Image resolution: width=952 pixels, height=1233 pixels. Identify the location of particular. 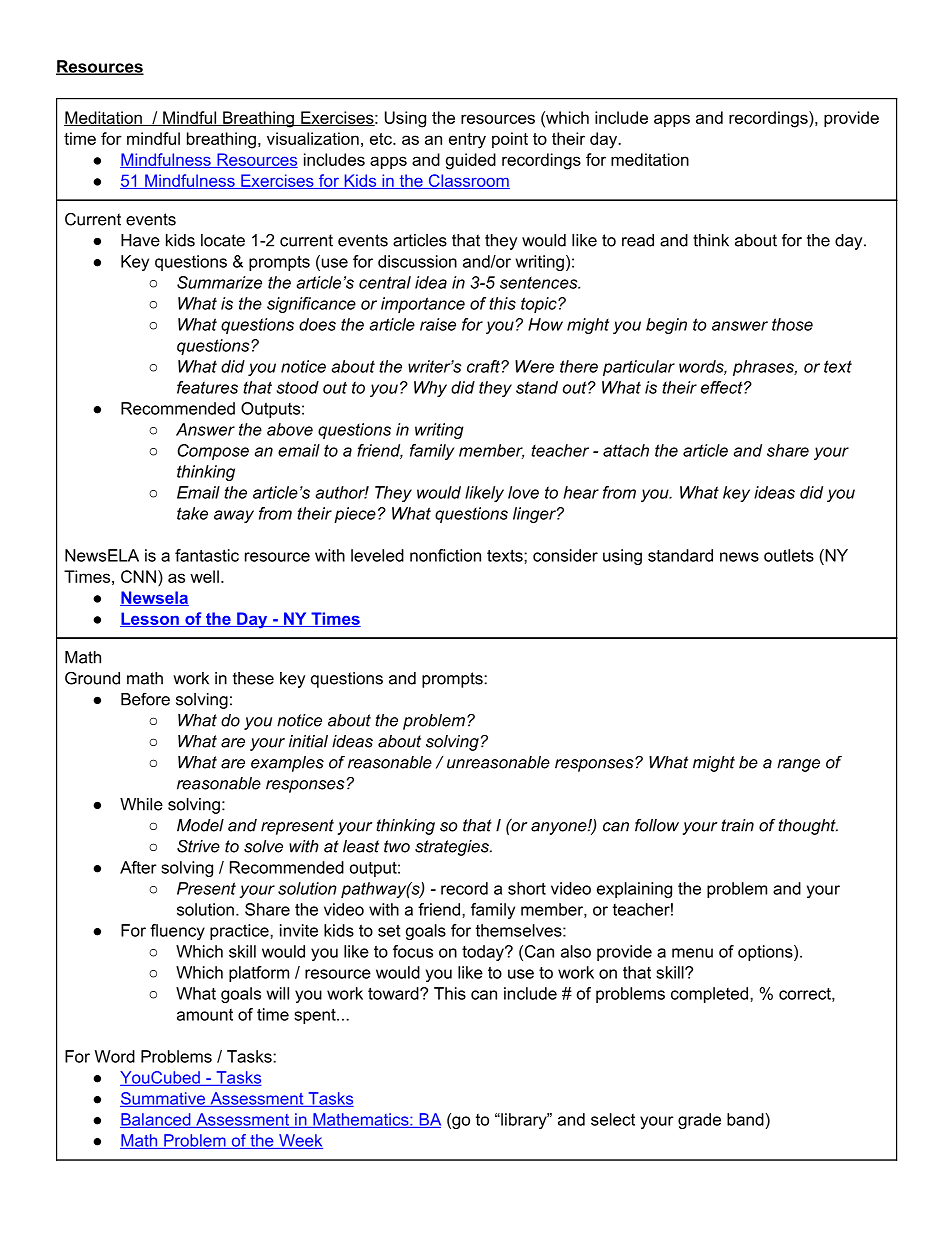
(639, 368).
